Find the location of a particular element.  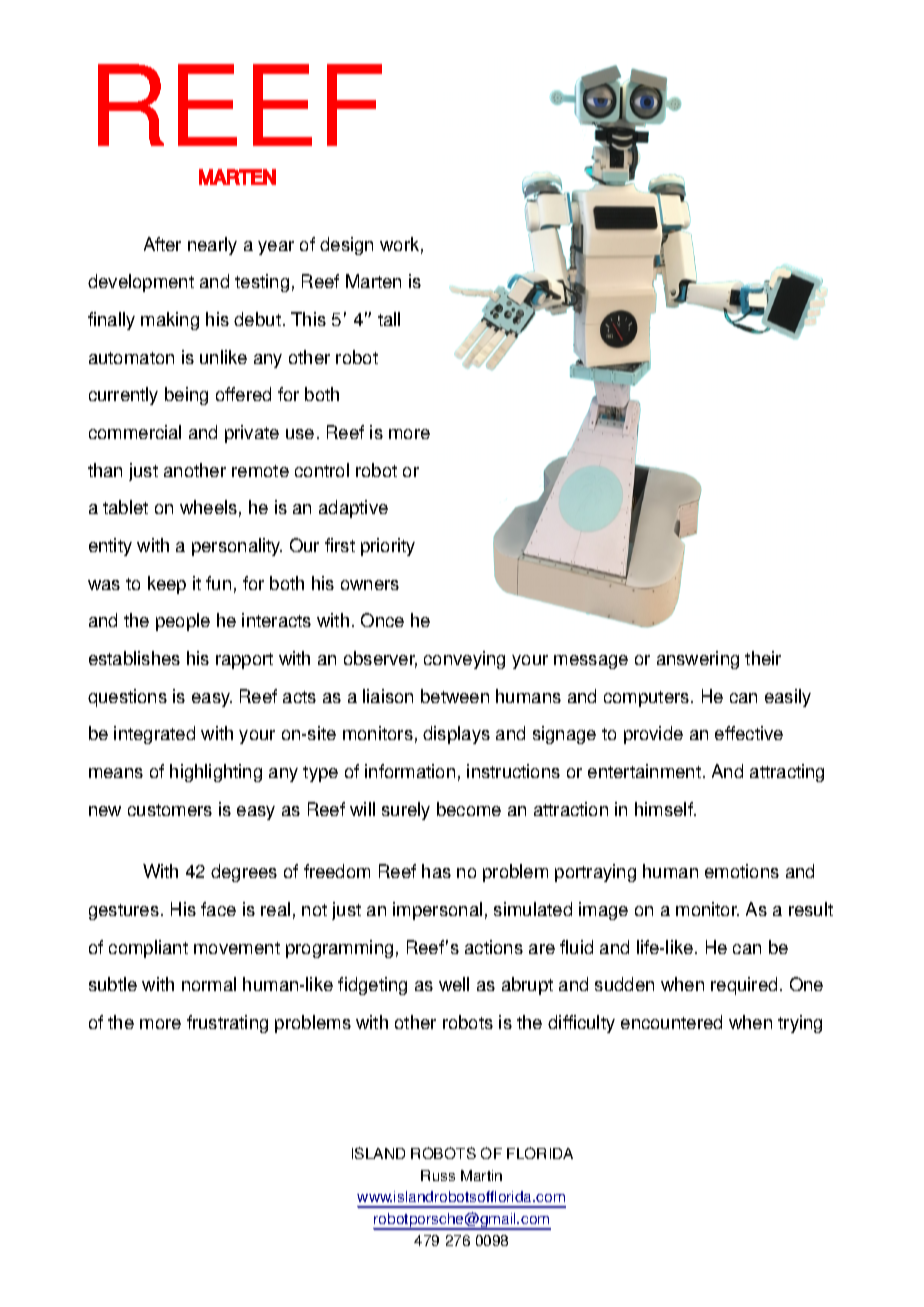

answering is located at coordinates (698, 660).
